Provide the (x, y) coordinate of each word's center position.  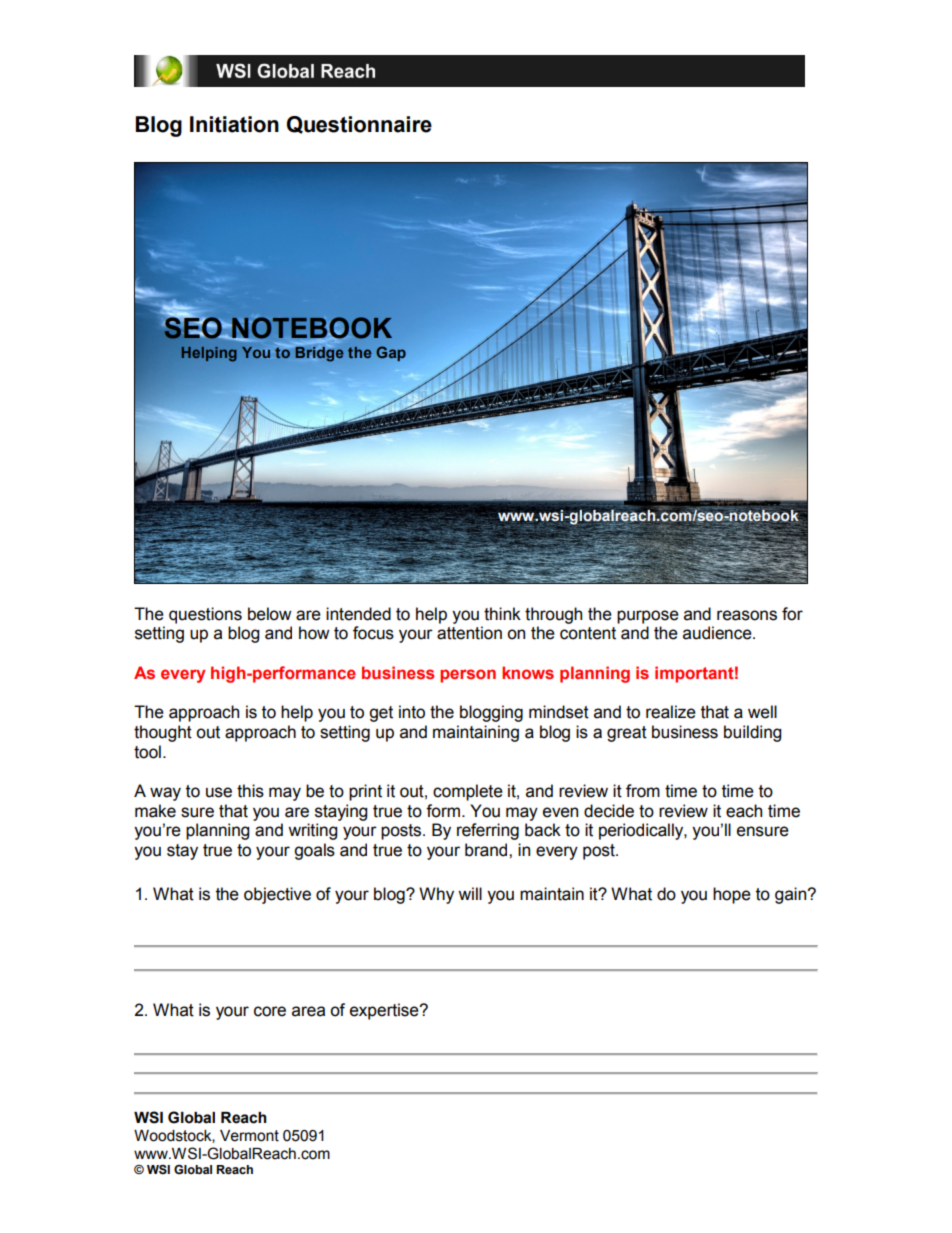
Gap (391, 353)
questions (205, 615)
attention (469, 633)
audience (718, 633)
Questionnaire (359, 125)
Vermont (249, 1136)
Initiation (234, 124)
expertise (385, 1011)
